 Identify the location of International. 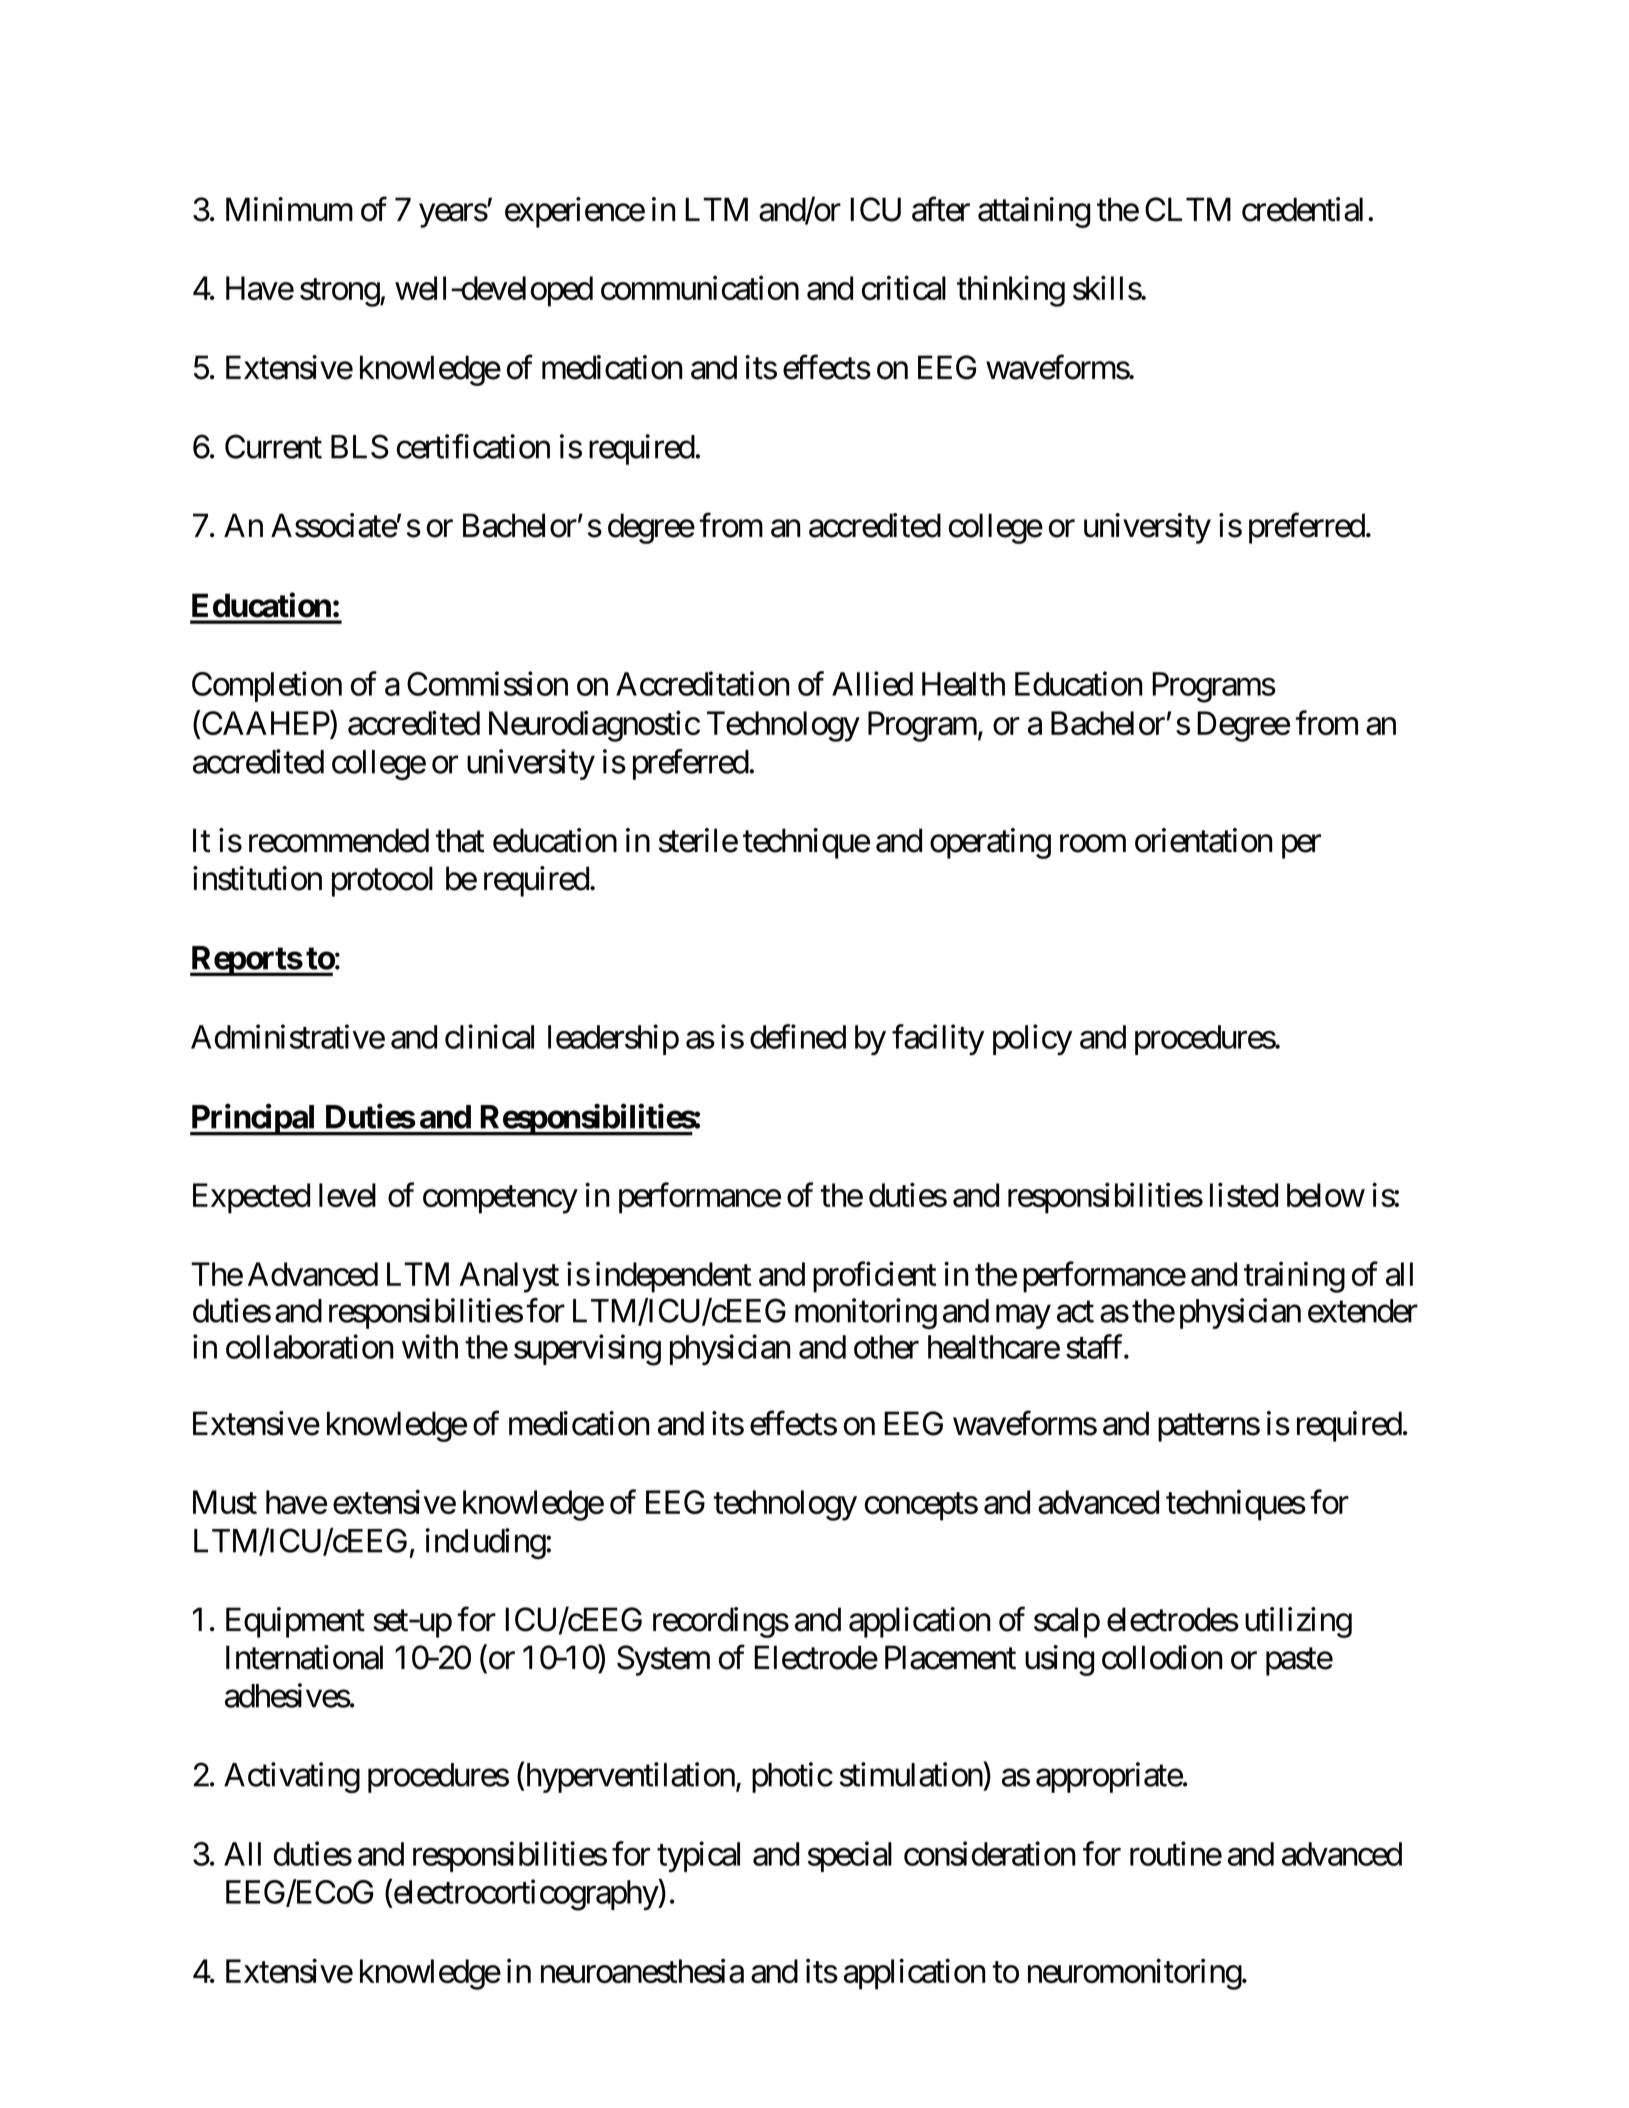
(304, 1657).
